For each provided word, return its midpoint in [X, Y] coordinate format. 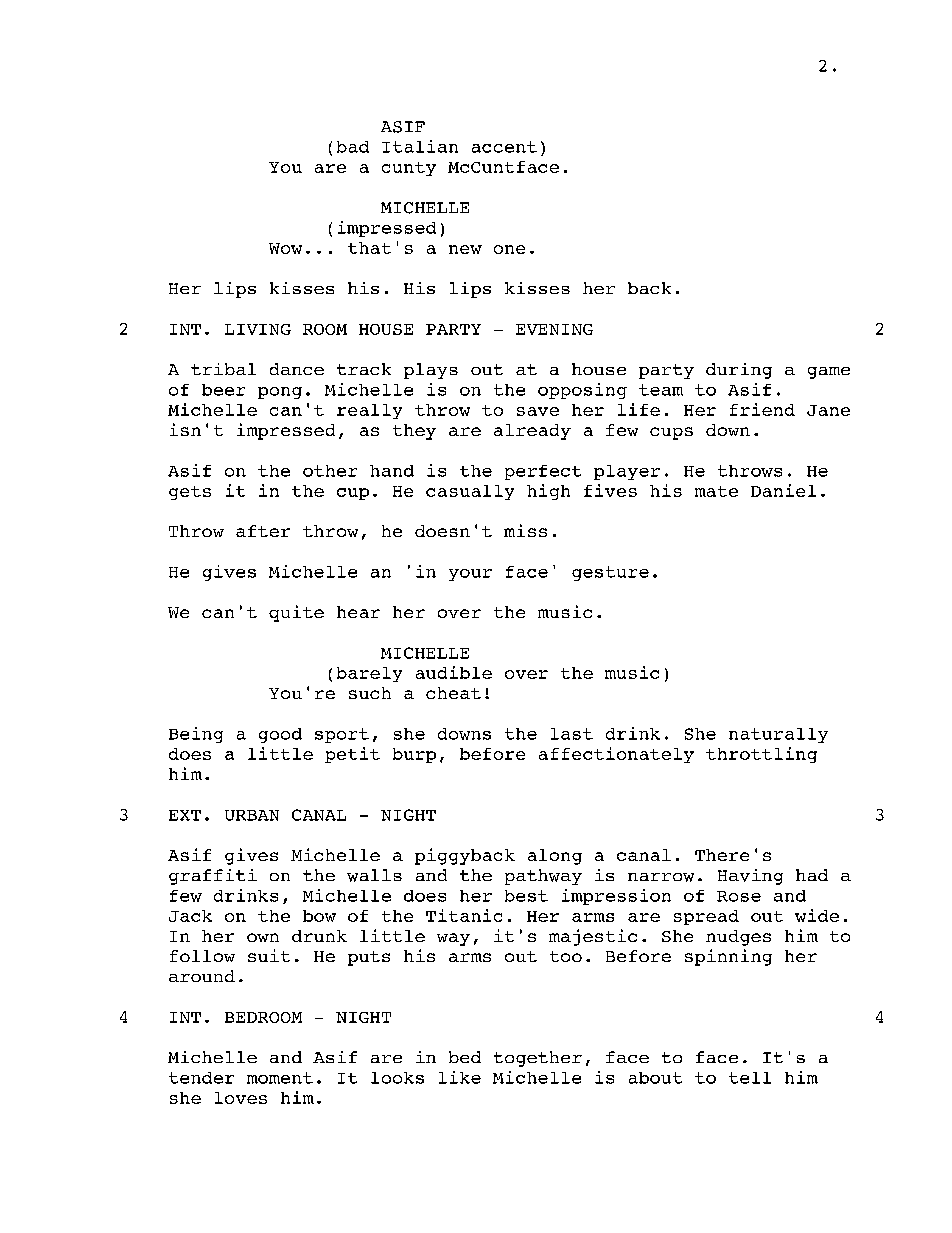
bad [353, 147]
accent [504, 147]
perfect [543, 472]
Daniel [783, 490]
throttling [761, 755]
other [330, 471]
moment [280, 1078]
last [572, 734]
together [538, 1059]
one [509, 249]
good [280, 735]
